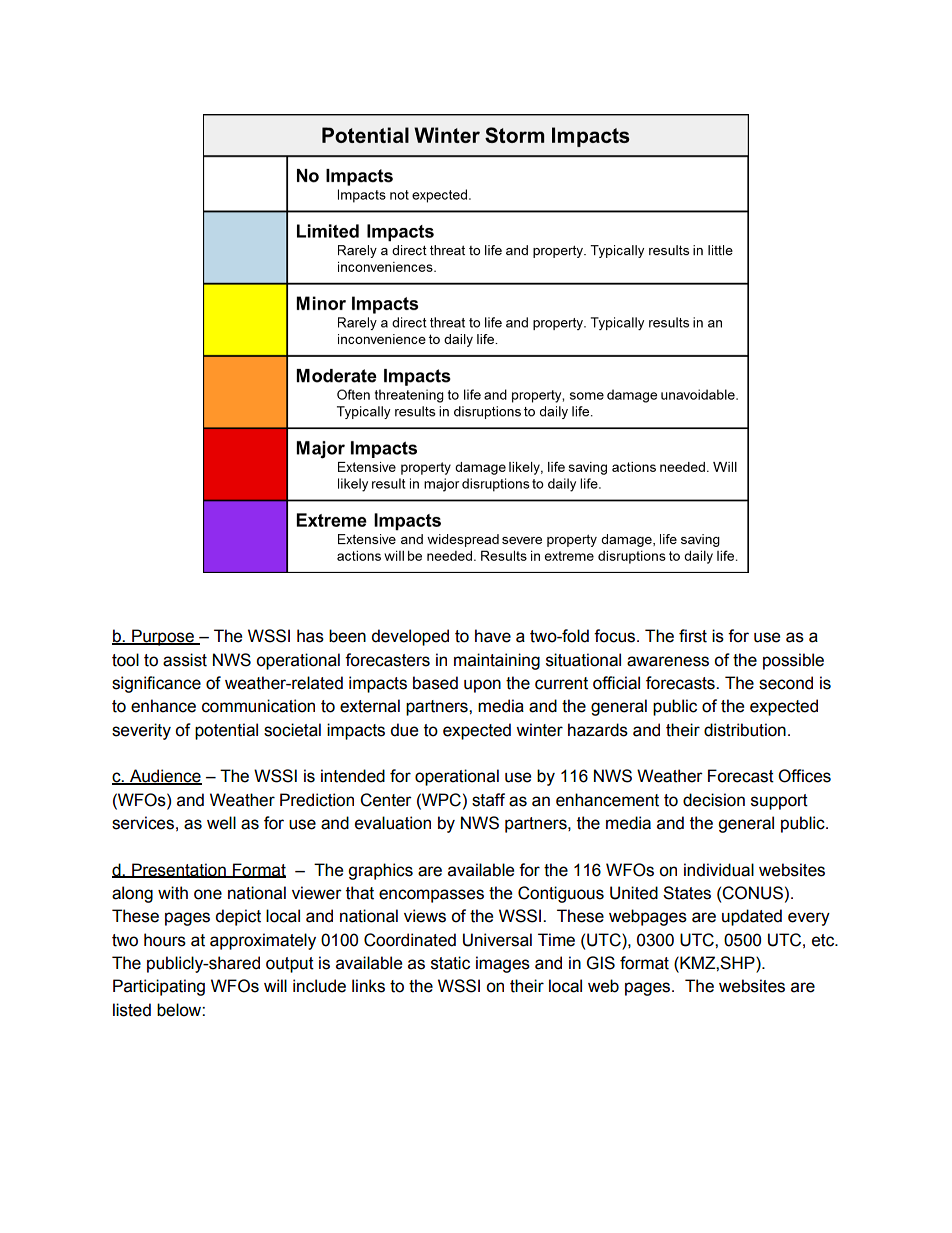  Describe the element at coordinates (425, 916) in the screenshot. I see `views` at that location.
